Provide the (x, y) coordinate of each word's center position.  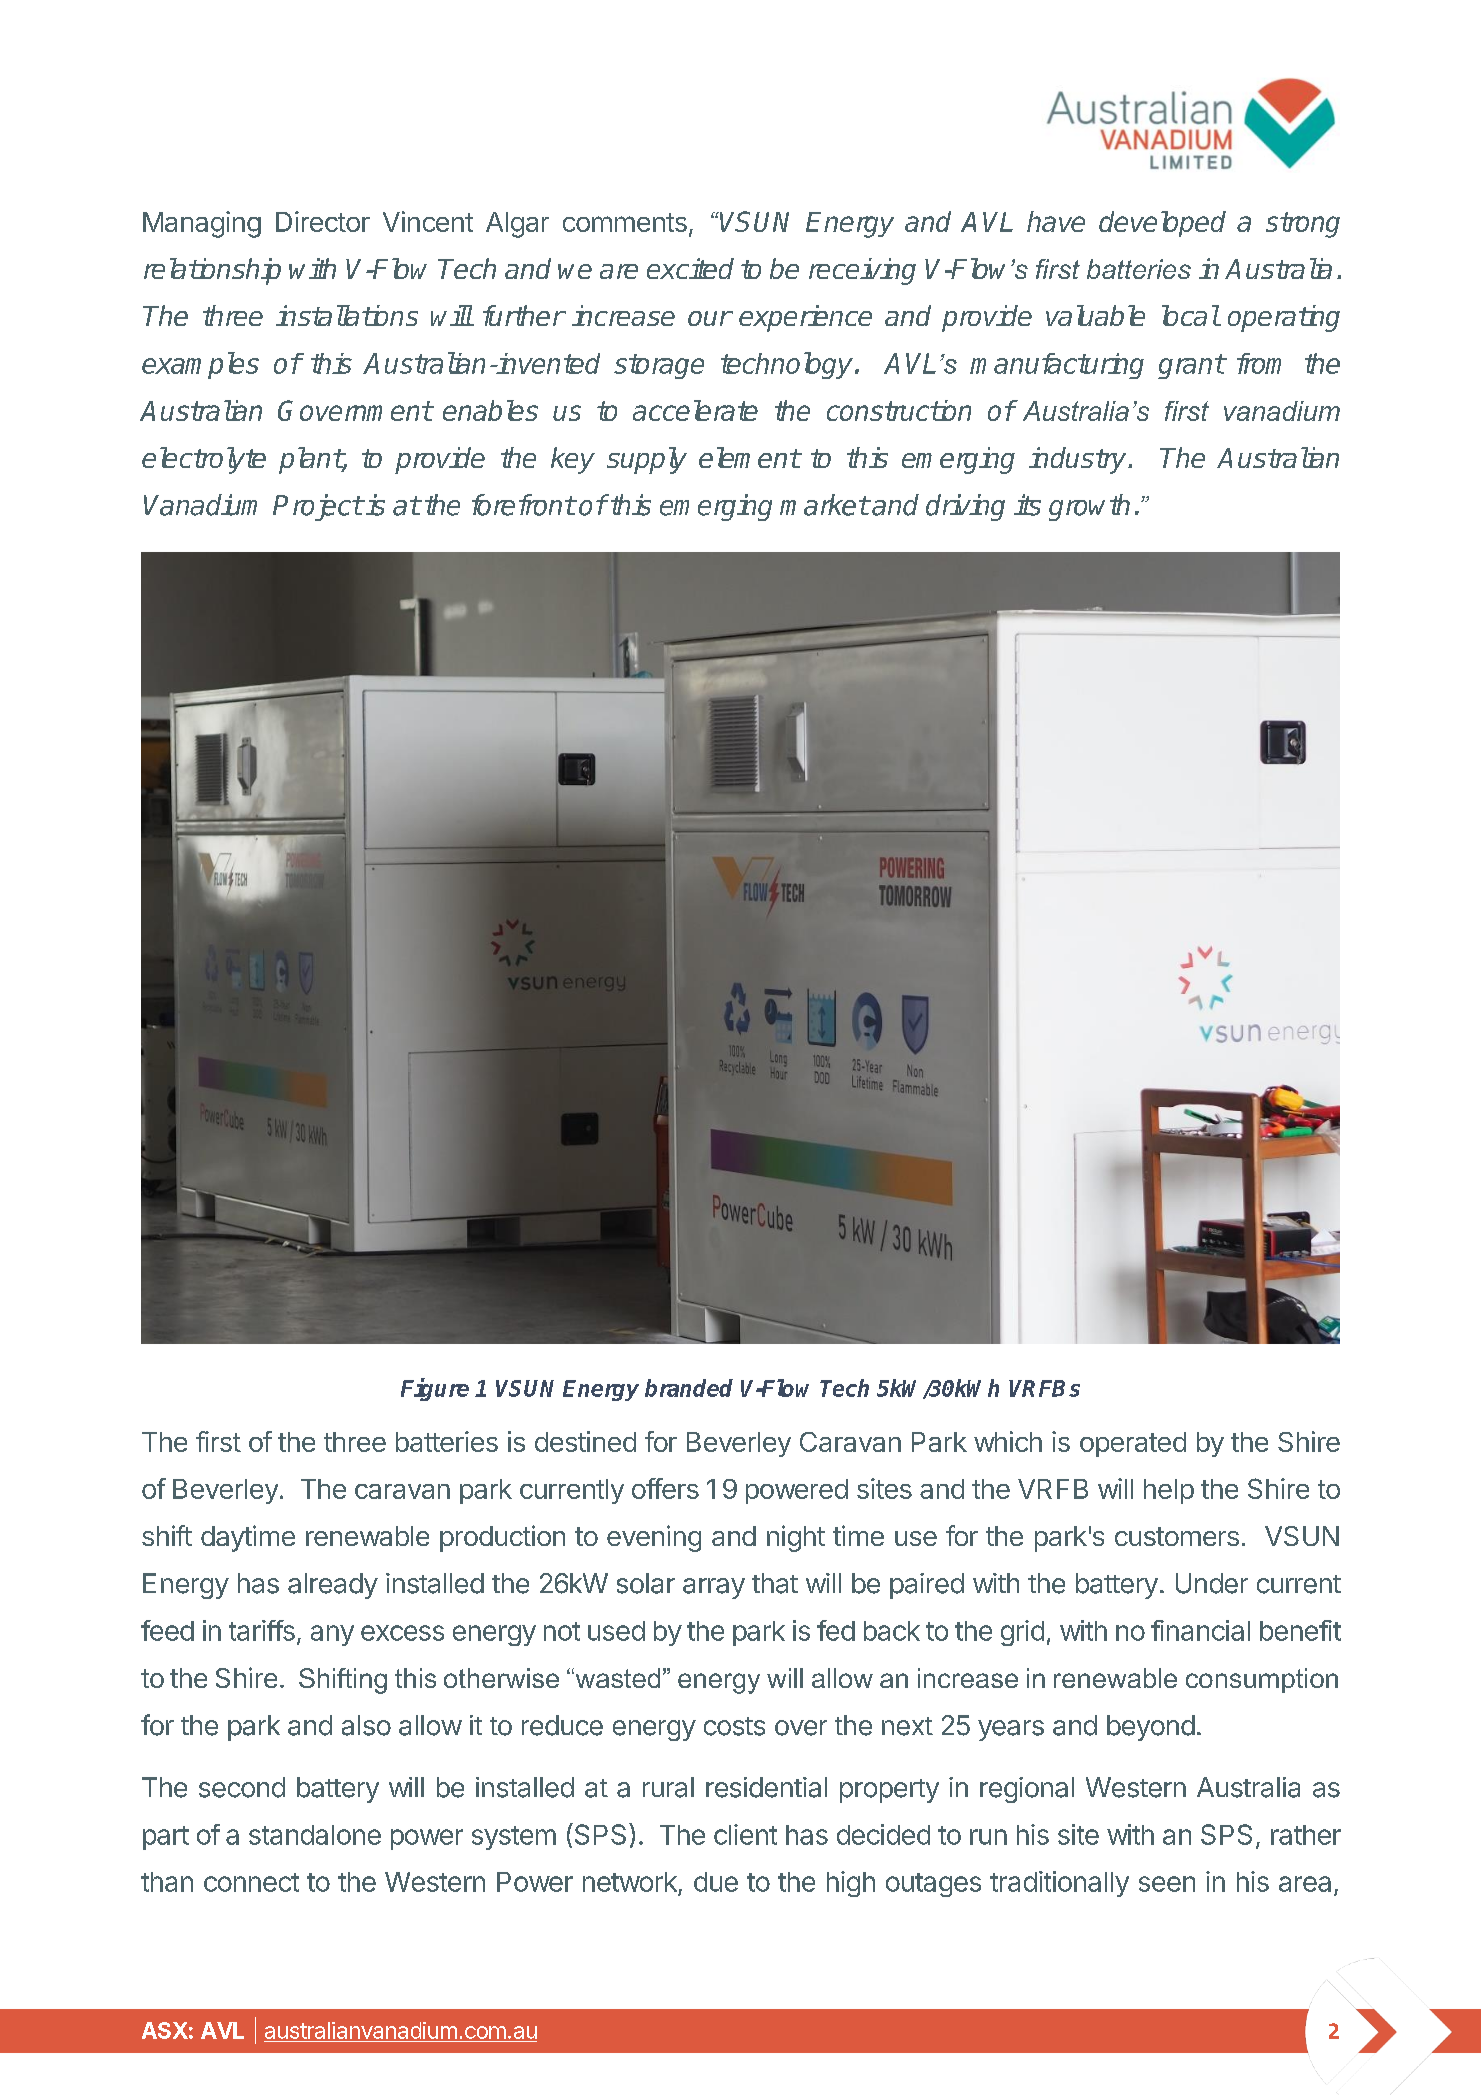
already (333, 1586)
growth (1089, 507)
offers (665, 1488)
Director (323, 221)
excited (690, 268)
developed (1162, 224)
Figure (435, 1389)
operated (1133, 1444)
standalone (315, 1835)
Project (317, 507)
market (824, 505)
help (1169, 1491)
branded (689, 1388)
